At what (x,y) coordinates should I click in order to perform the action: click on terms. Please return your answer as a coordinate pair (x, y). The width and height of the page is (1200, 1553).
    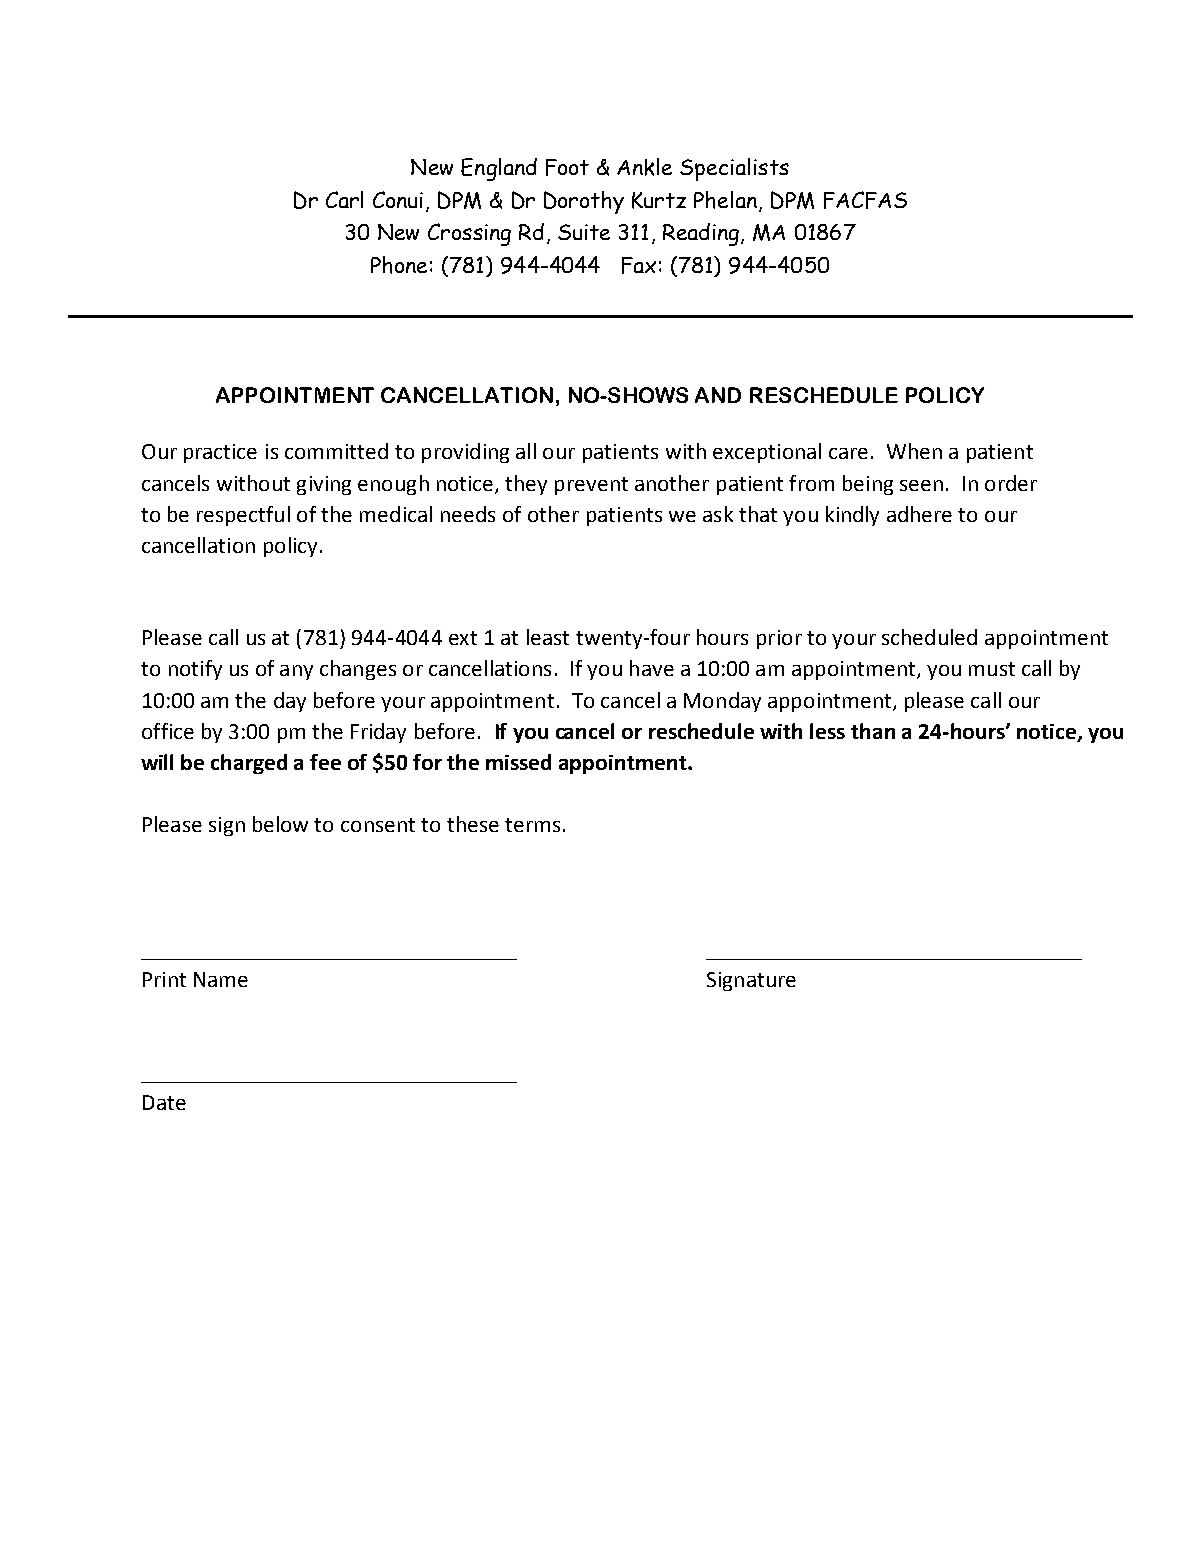
    Looking at the image, I should click on (532, 825).
